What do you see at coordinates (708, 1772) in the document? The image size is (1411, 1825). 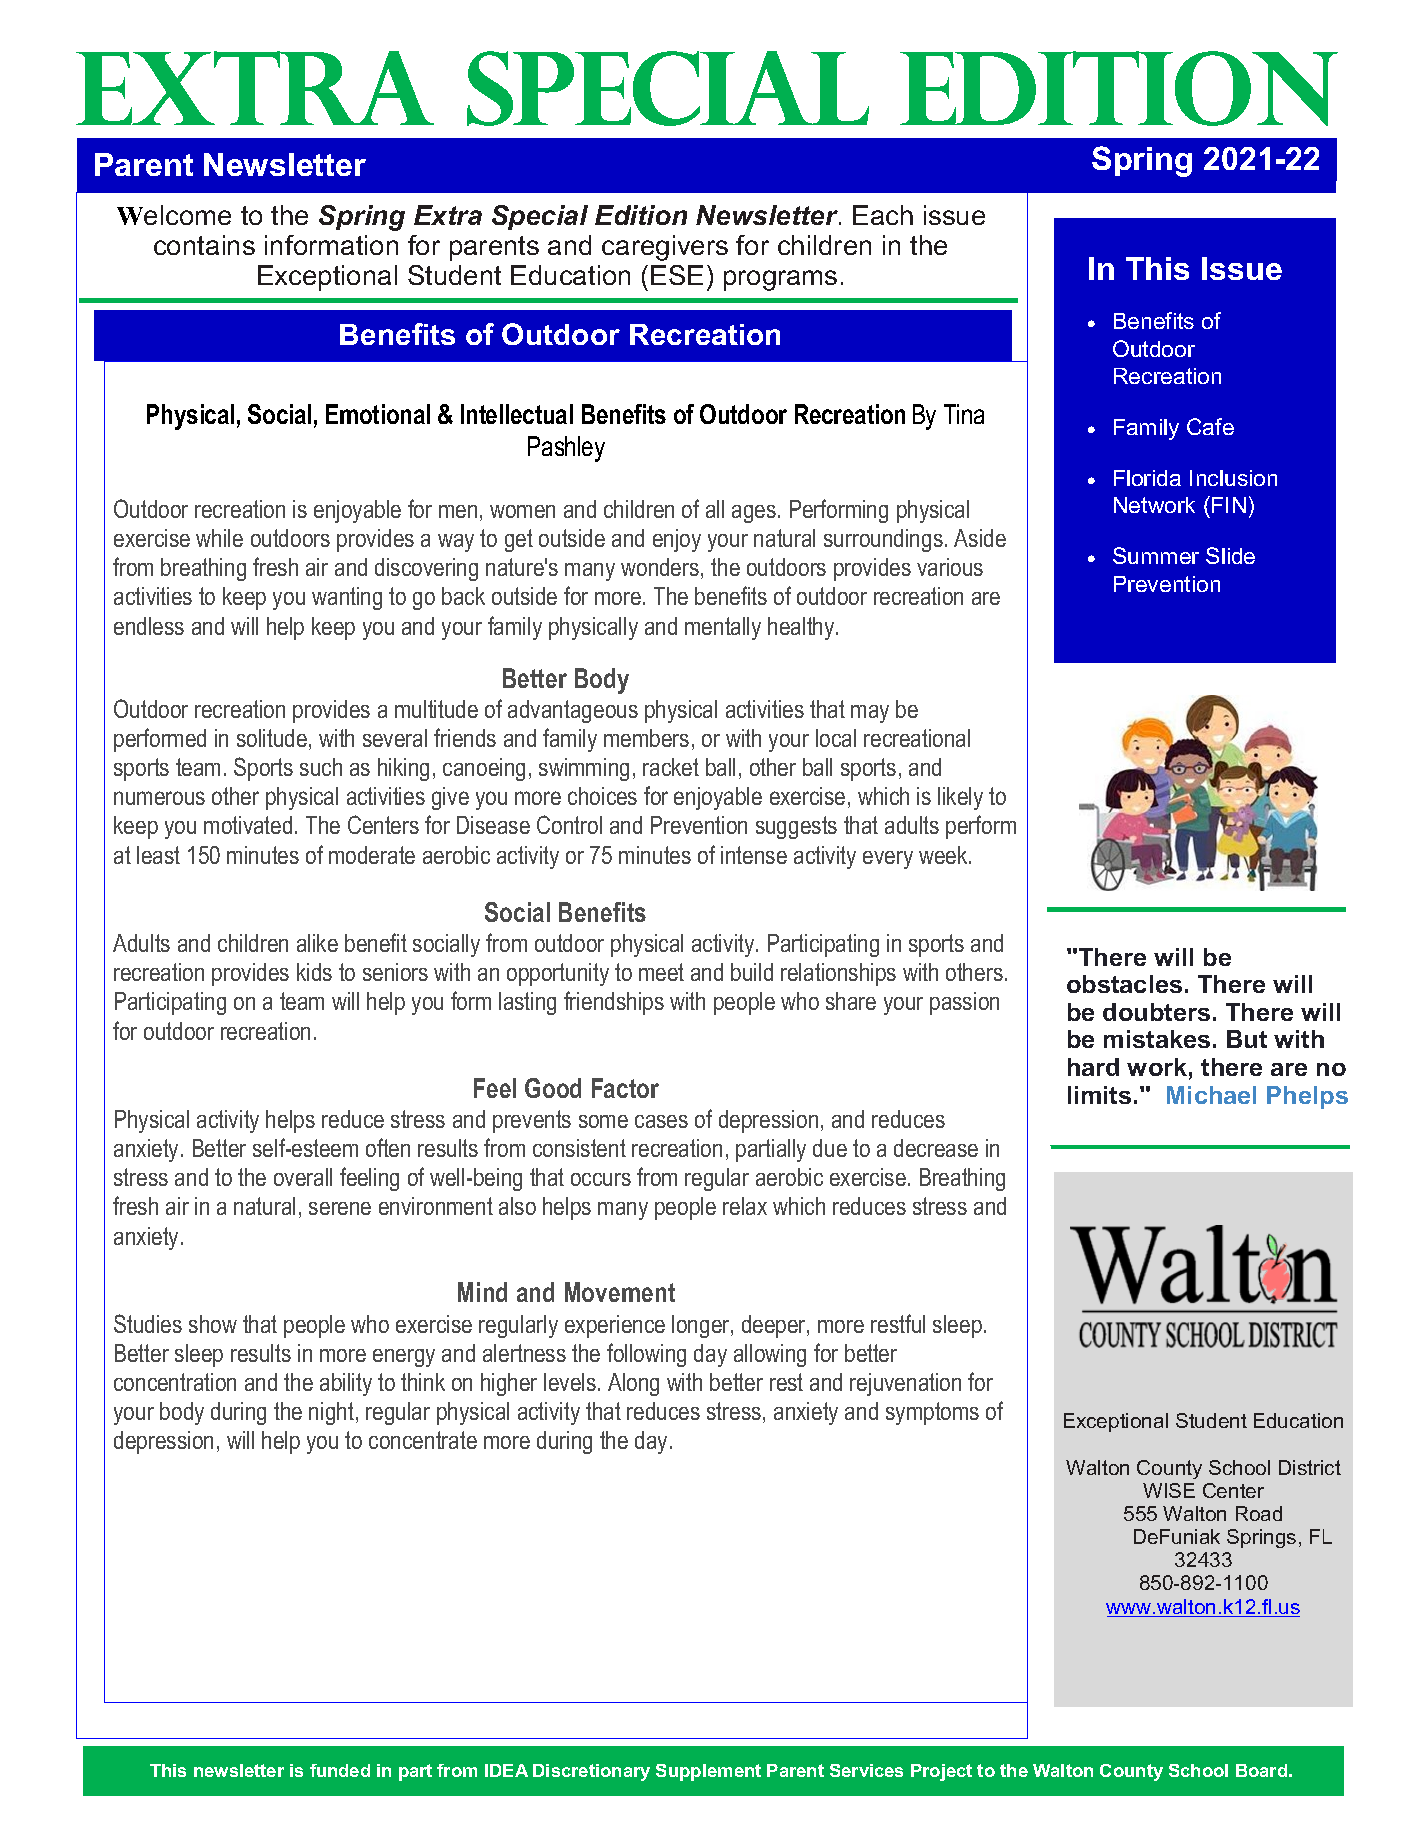 I see `Supplement` at bounding box center [708, 1772].
